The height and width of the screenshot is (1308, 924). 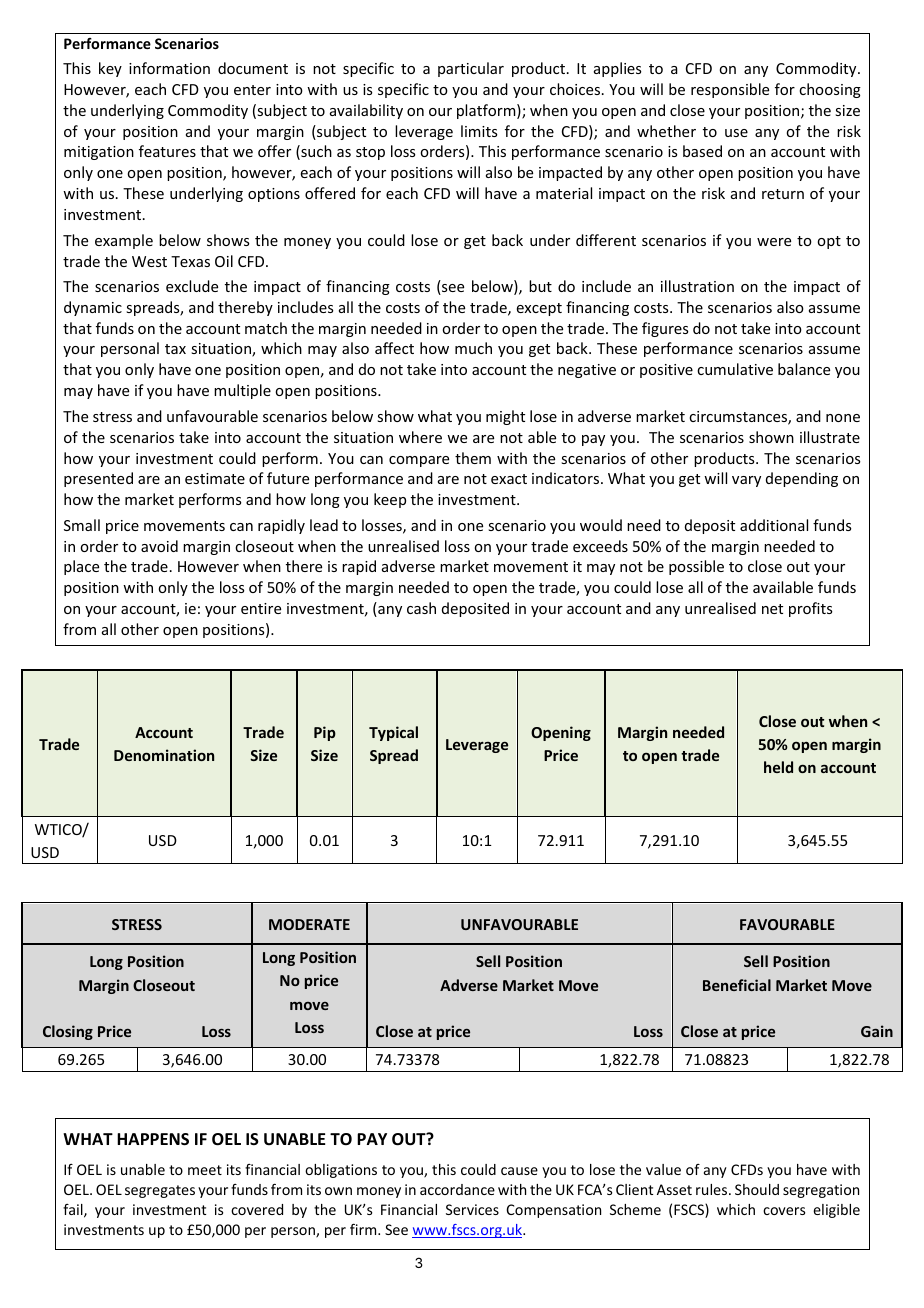 I want to click on net, so click(x=772, y=609).
